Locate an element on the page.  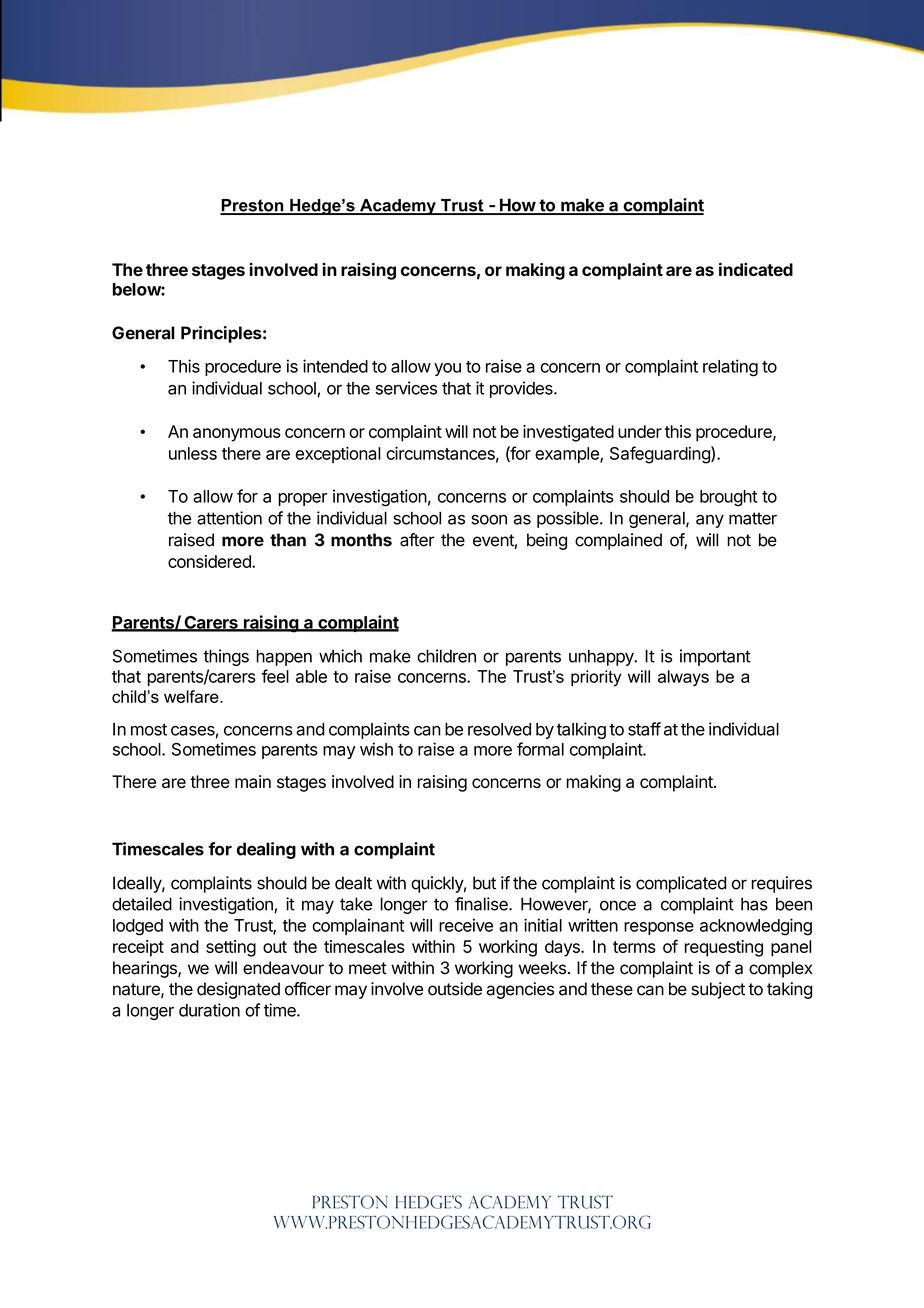
always is located at coordinates (683, 678).
